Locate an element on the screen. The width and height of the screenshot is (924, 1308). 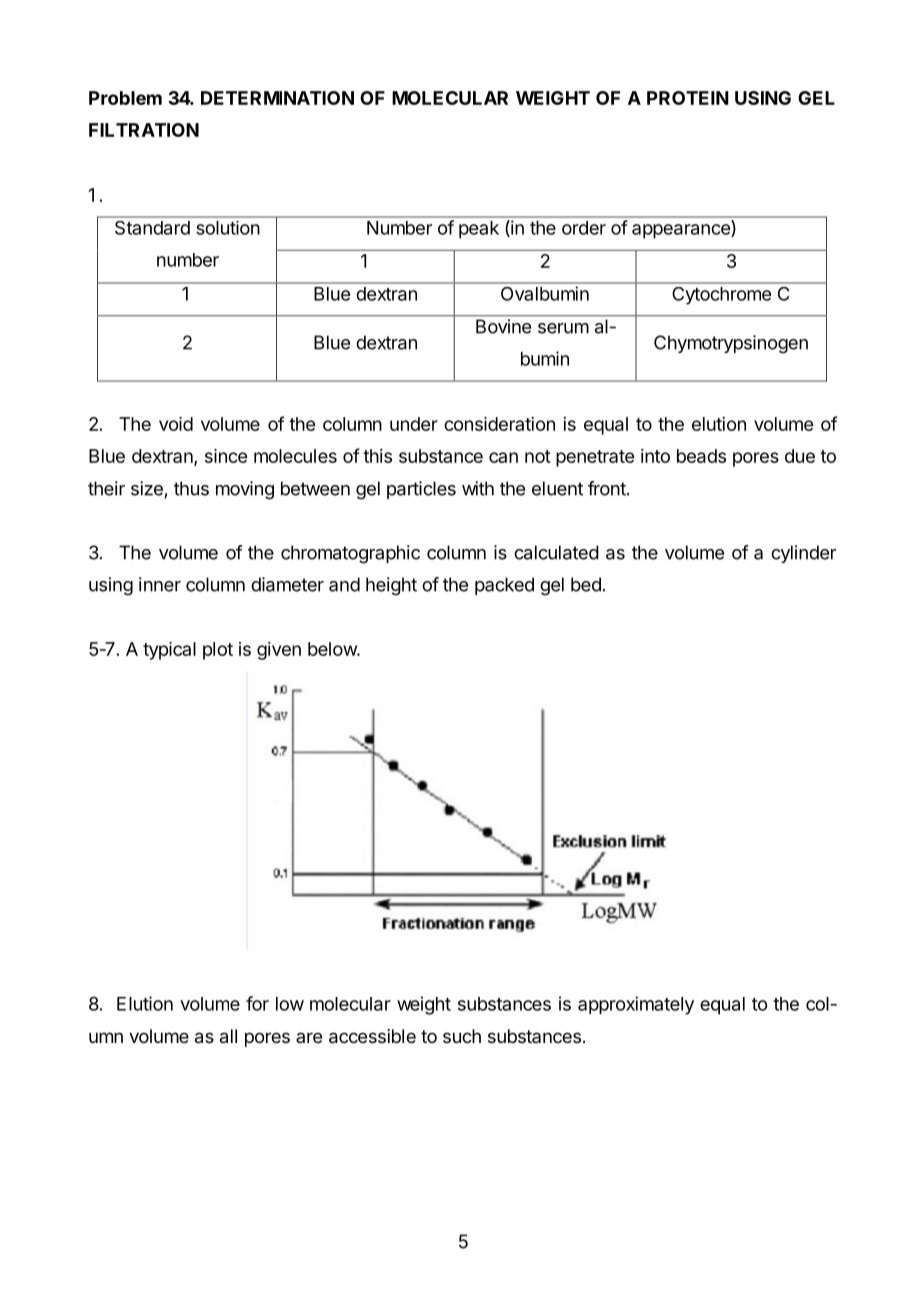
all is located at coordinates (228, 1036).
